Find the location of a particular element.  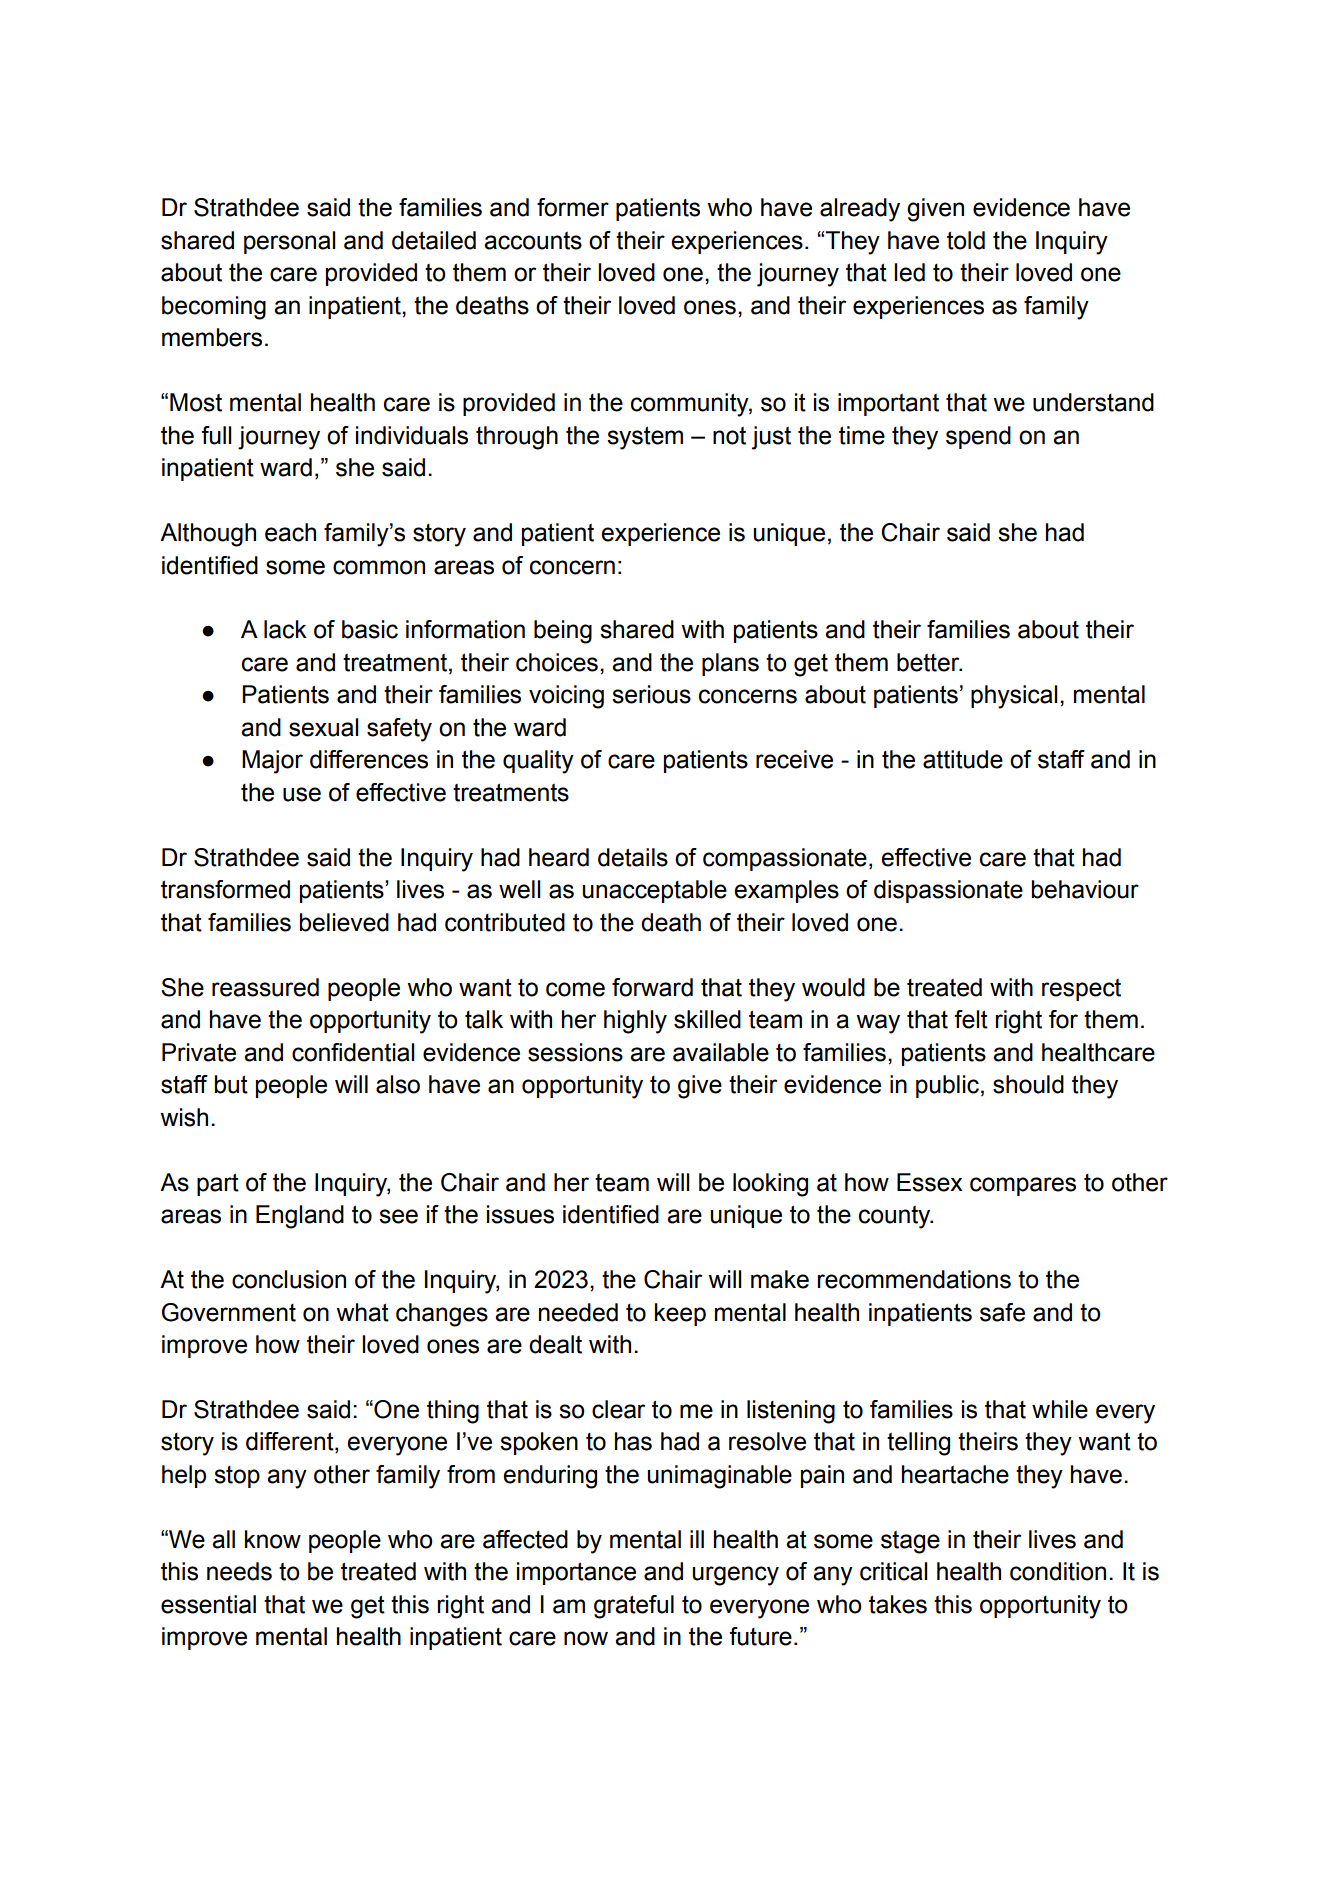

needs is located at coordinates (239, 1571).
